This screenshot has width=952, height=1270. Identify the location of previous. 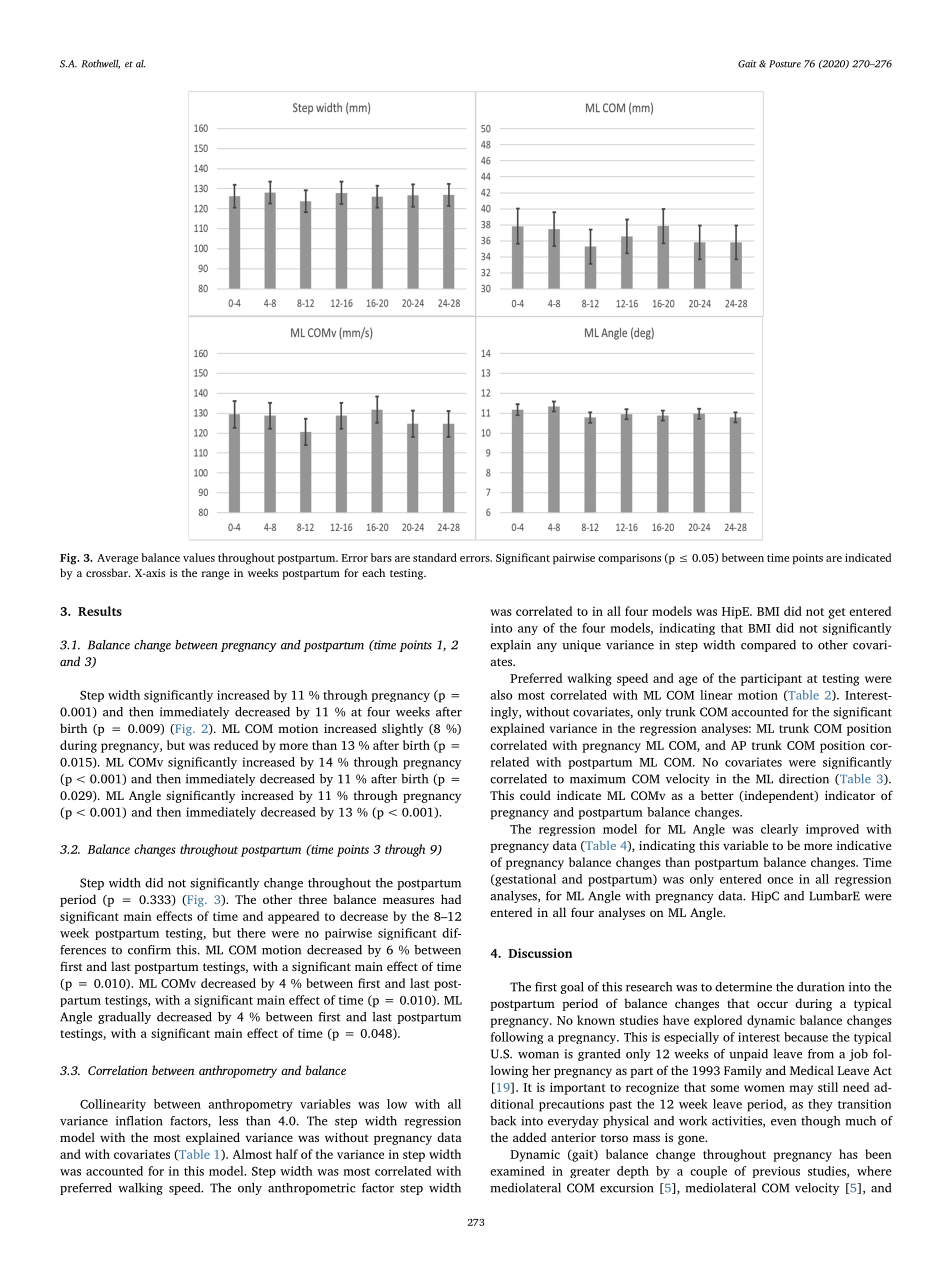
(776, 1172).
